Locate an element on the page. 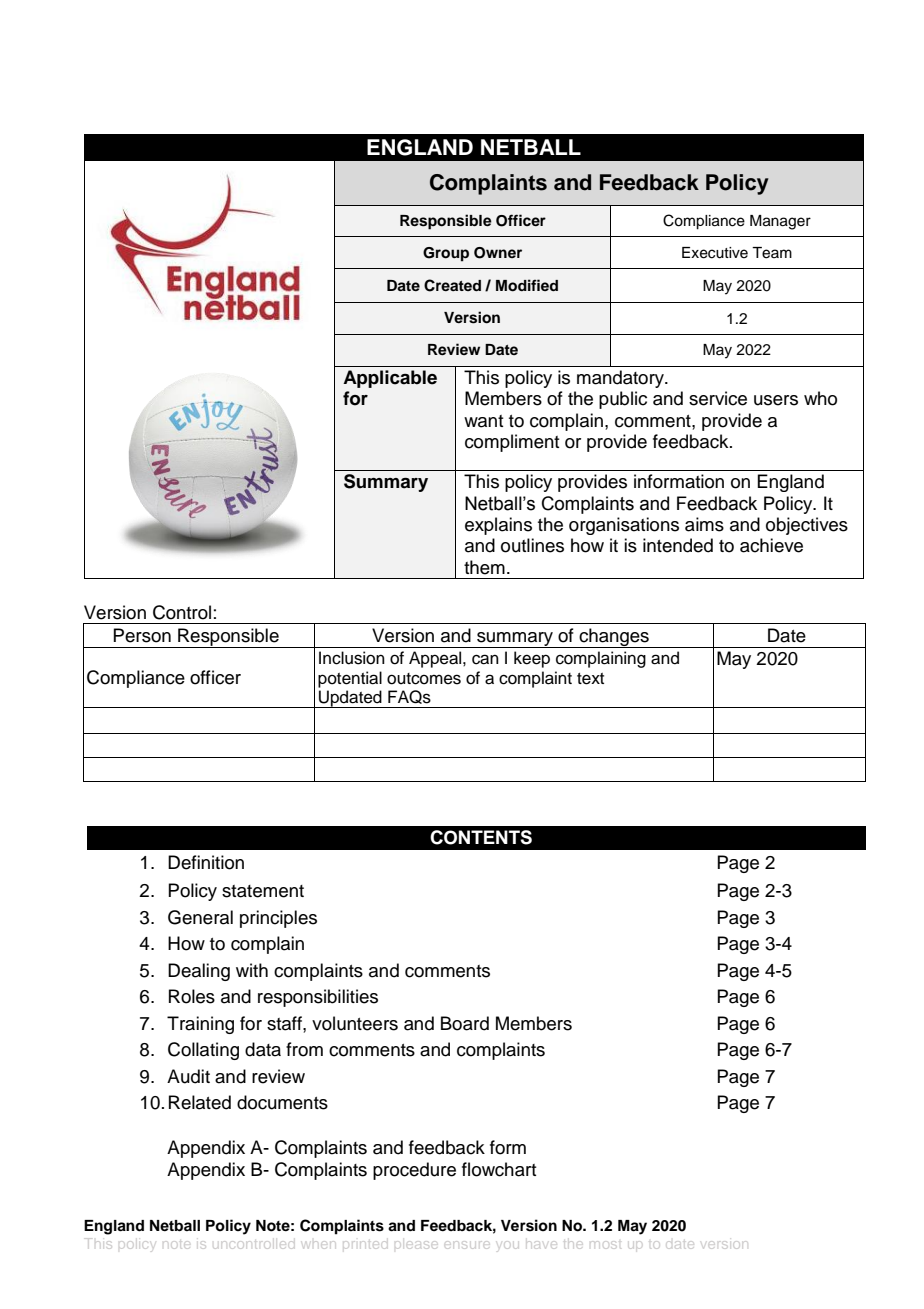 This image has height=1309, width=924. them is located at coordinates (484, 567).
